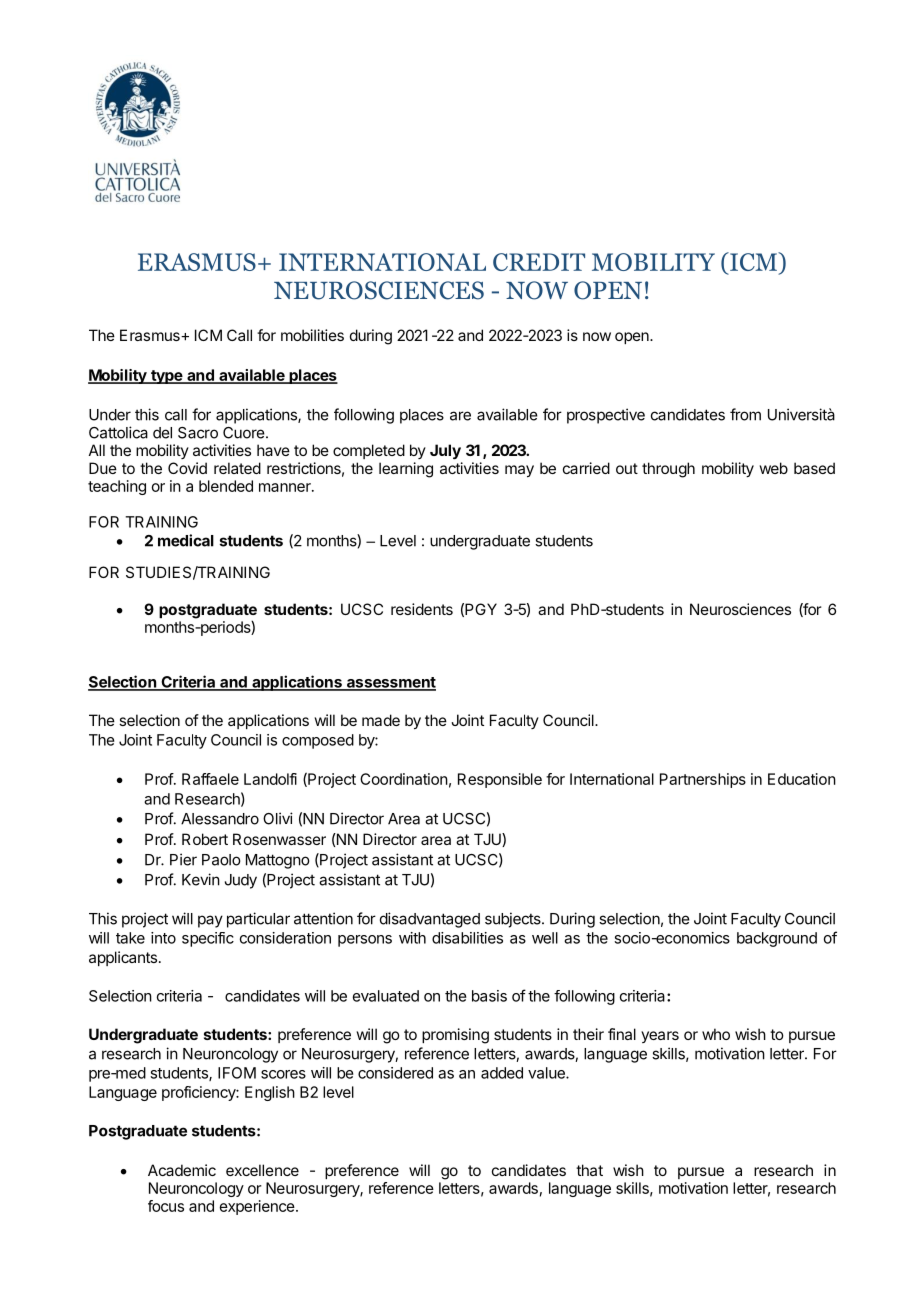  What do you see at coordinates (589, 1170) in the screenshot?
I see `that` at bounding box center [589, 1170].
